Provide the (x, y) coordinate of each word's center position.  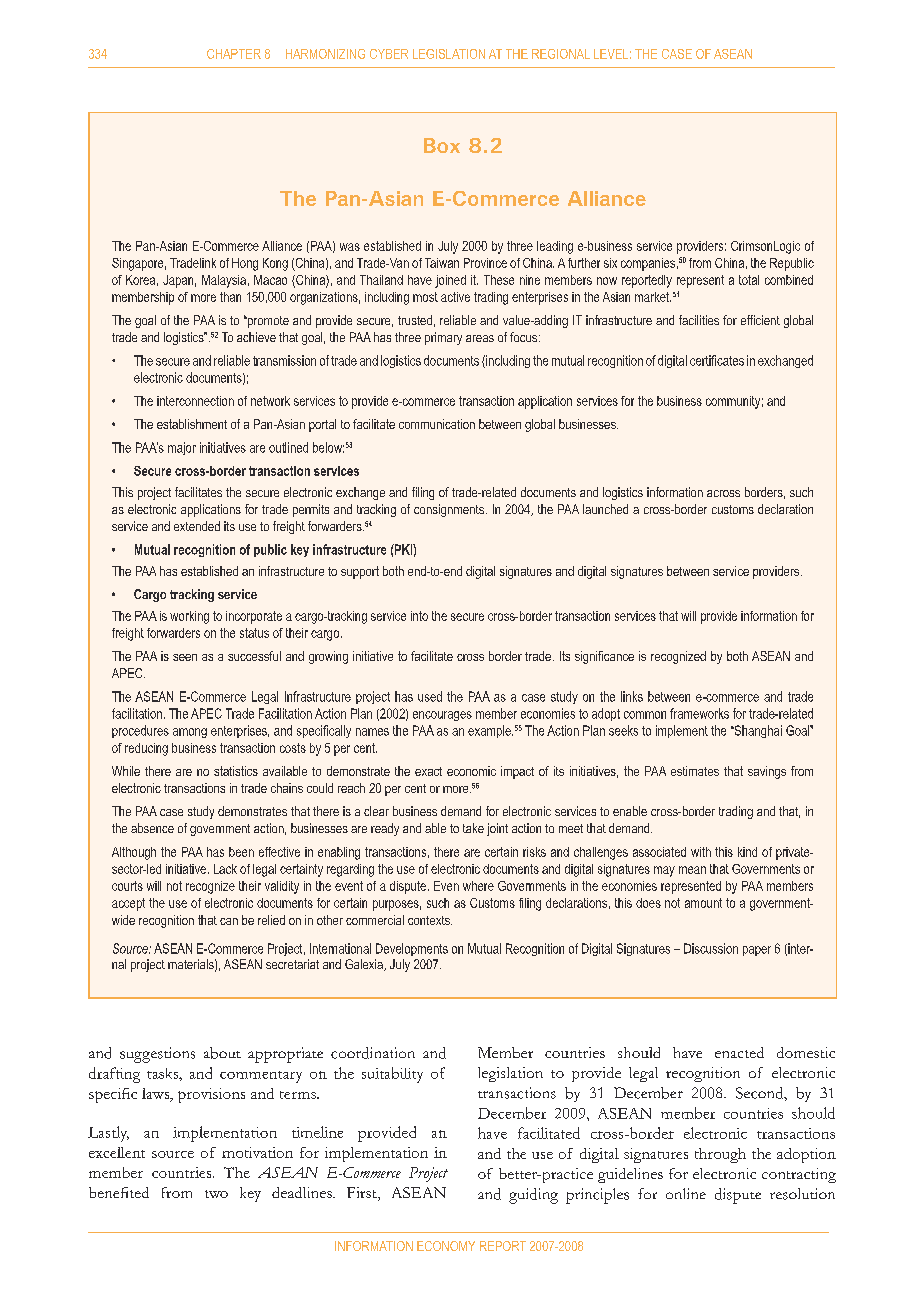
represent (700, 281)
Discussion (711, 948)
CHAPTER (234, 54)
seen (185, 657)
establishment (192, 424)
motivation (257, 1152)
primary (443, 338)
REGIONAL (561, 54)
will (688, 616)
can (229, 921)
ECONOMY (446, 1246)
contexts (430, 920)
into (419, 616)
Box (442, 145)
